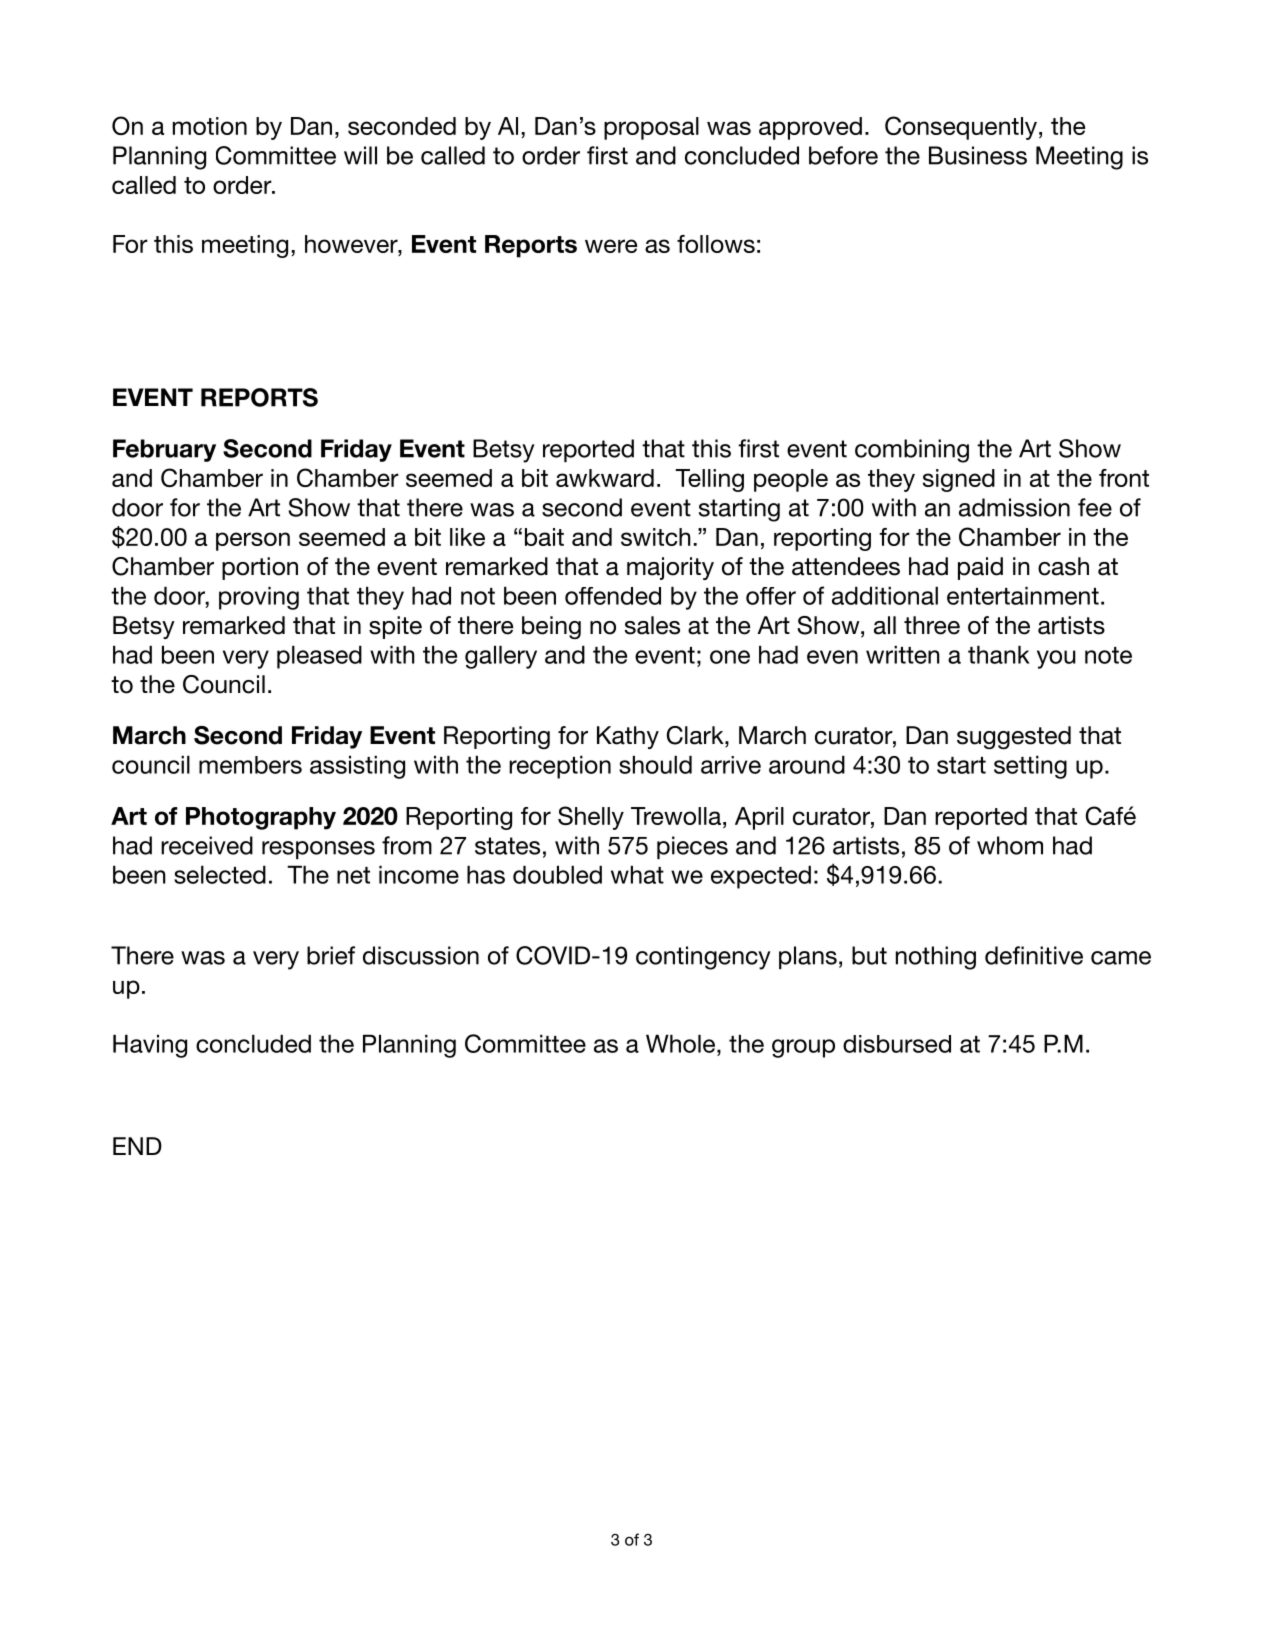  I want to click on Photography, so click(261, 818).
